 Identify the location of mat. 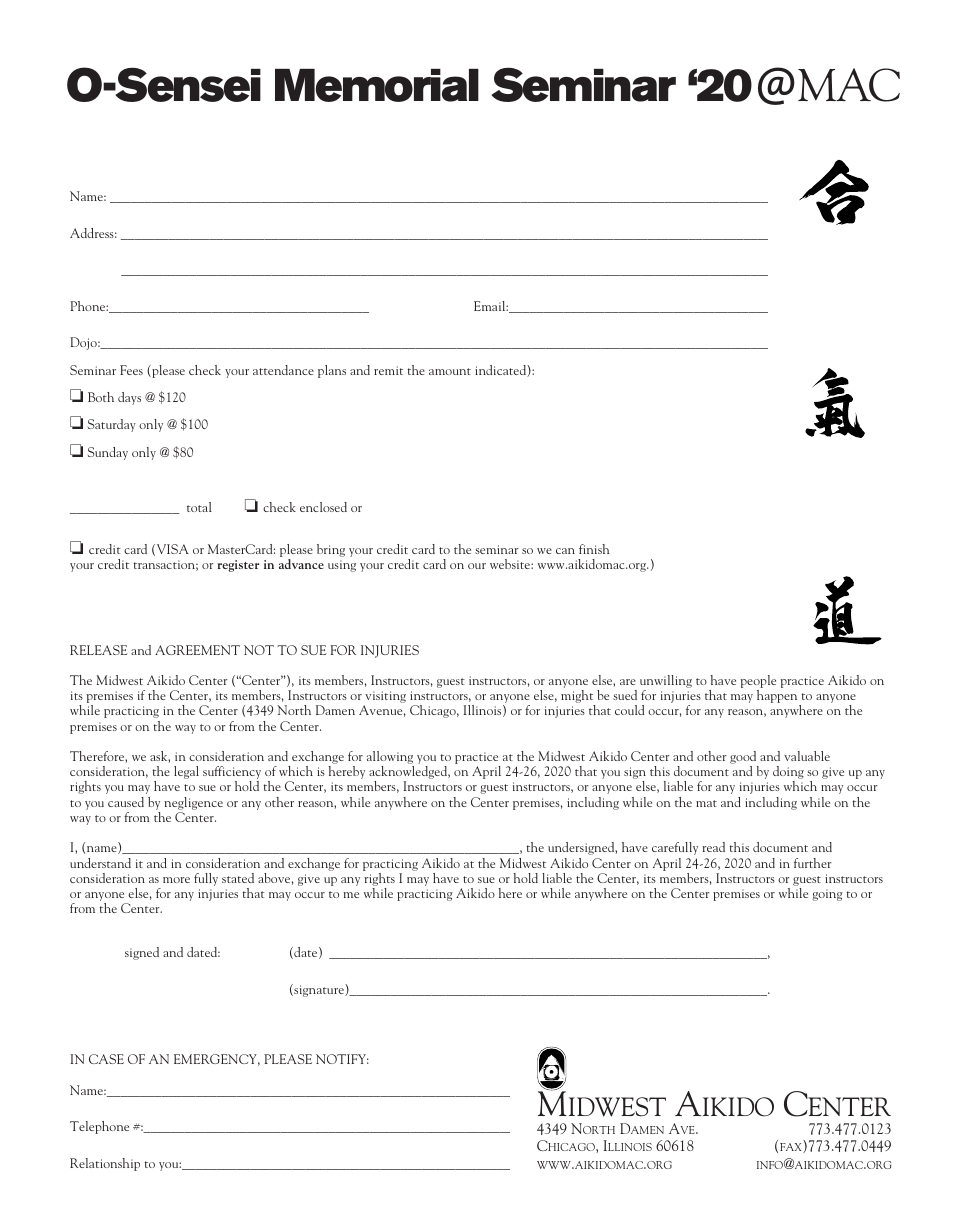
(706, 803).
